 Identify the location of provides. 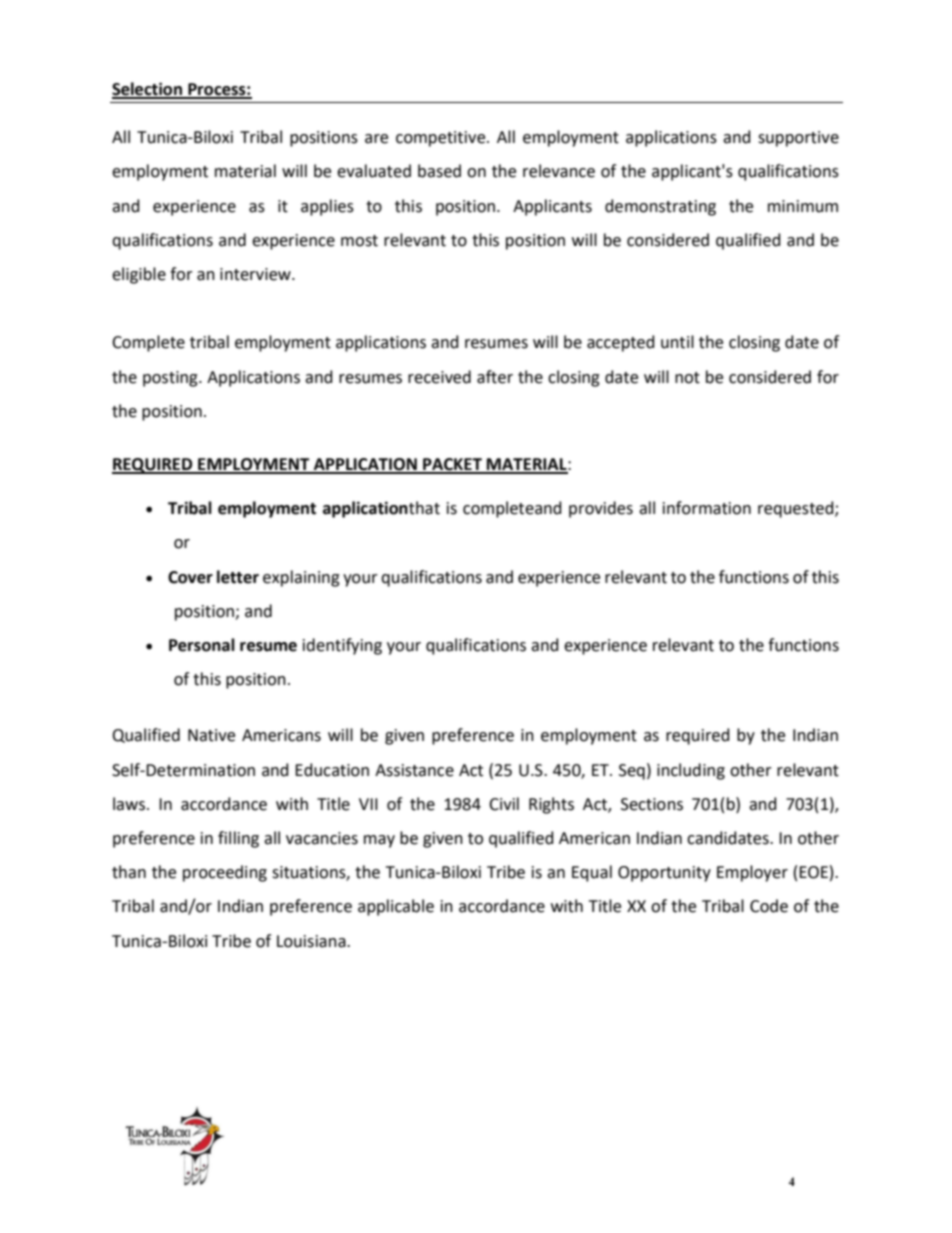
(601, 509).
